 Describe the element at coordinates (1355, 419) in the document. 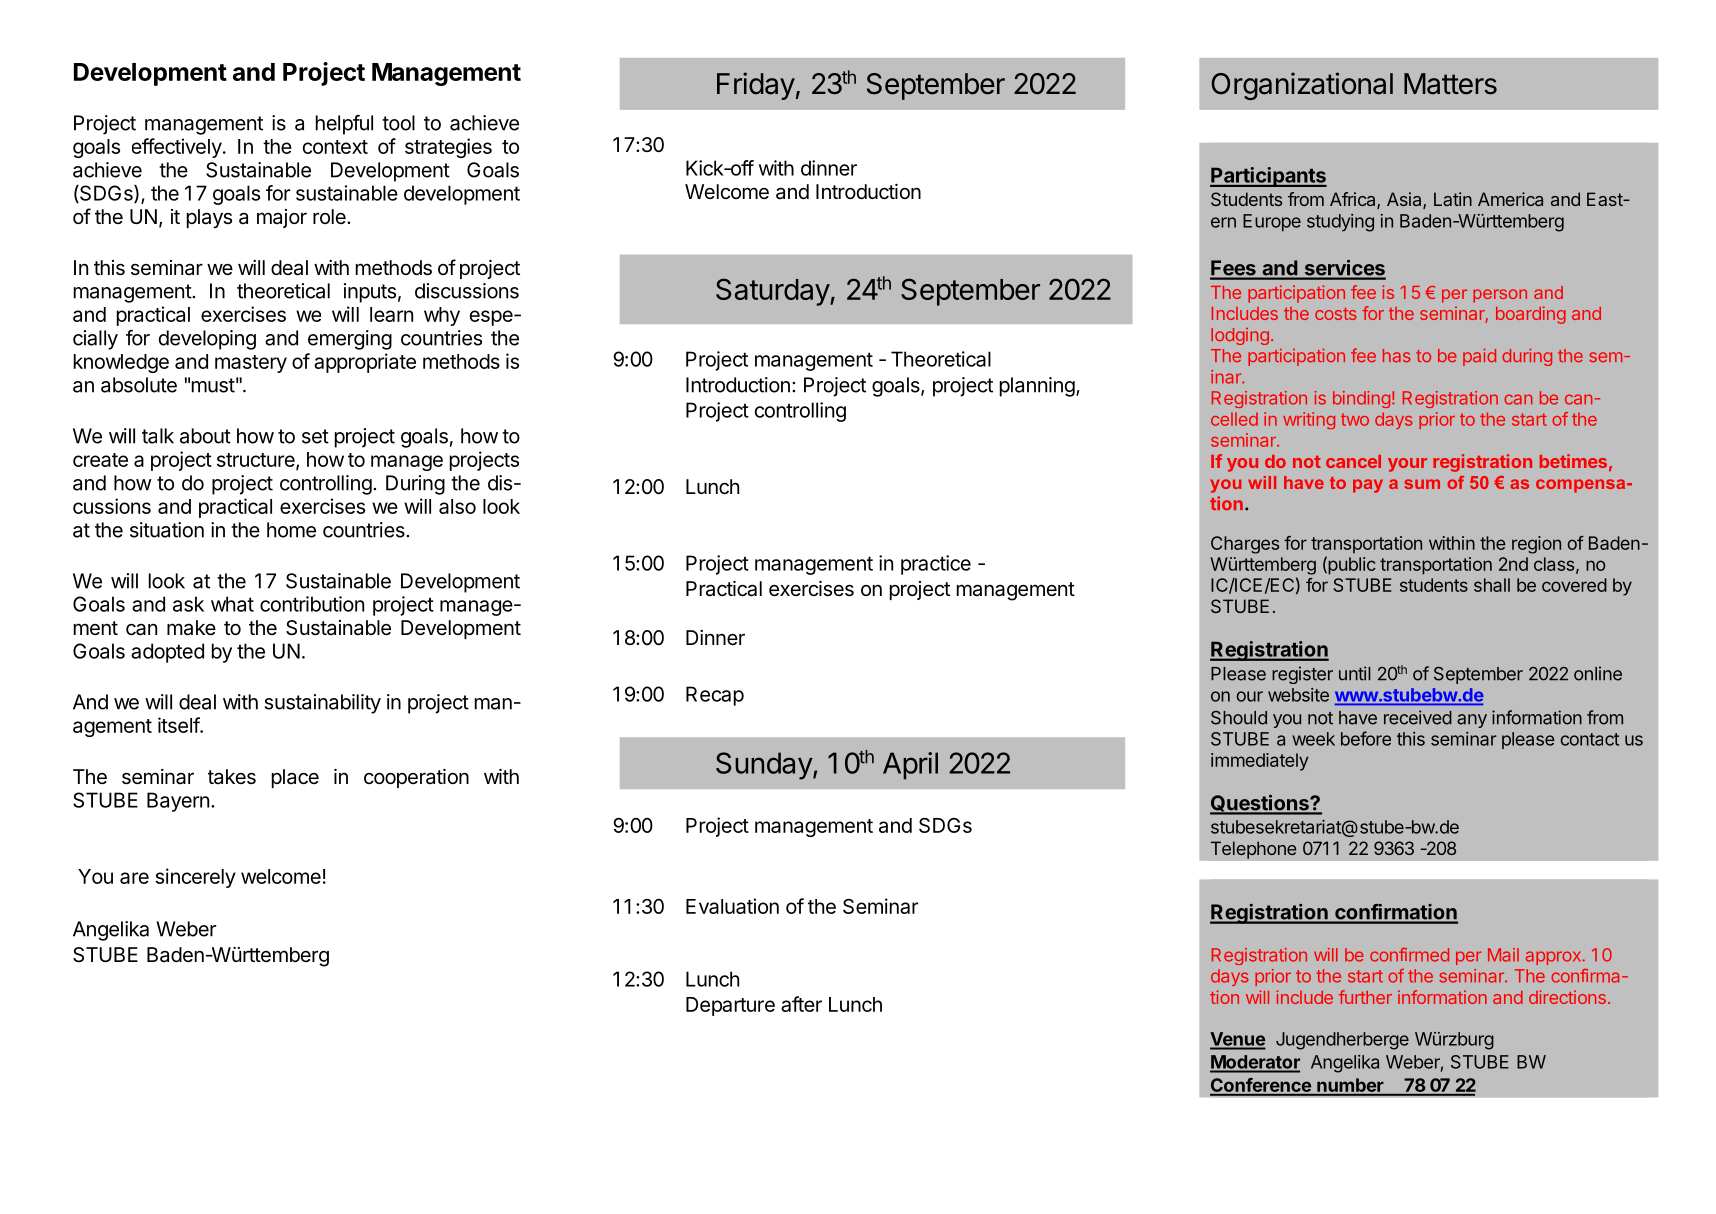

I see `two` at that location.
